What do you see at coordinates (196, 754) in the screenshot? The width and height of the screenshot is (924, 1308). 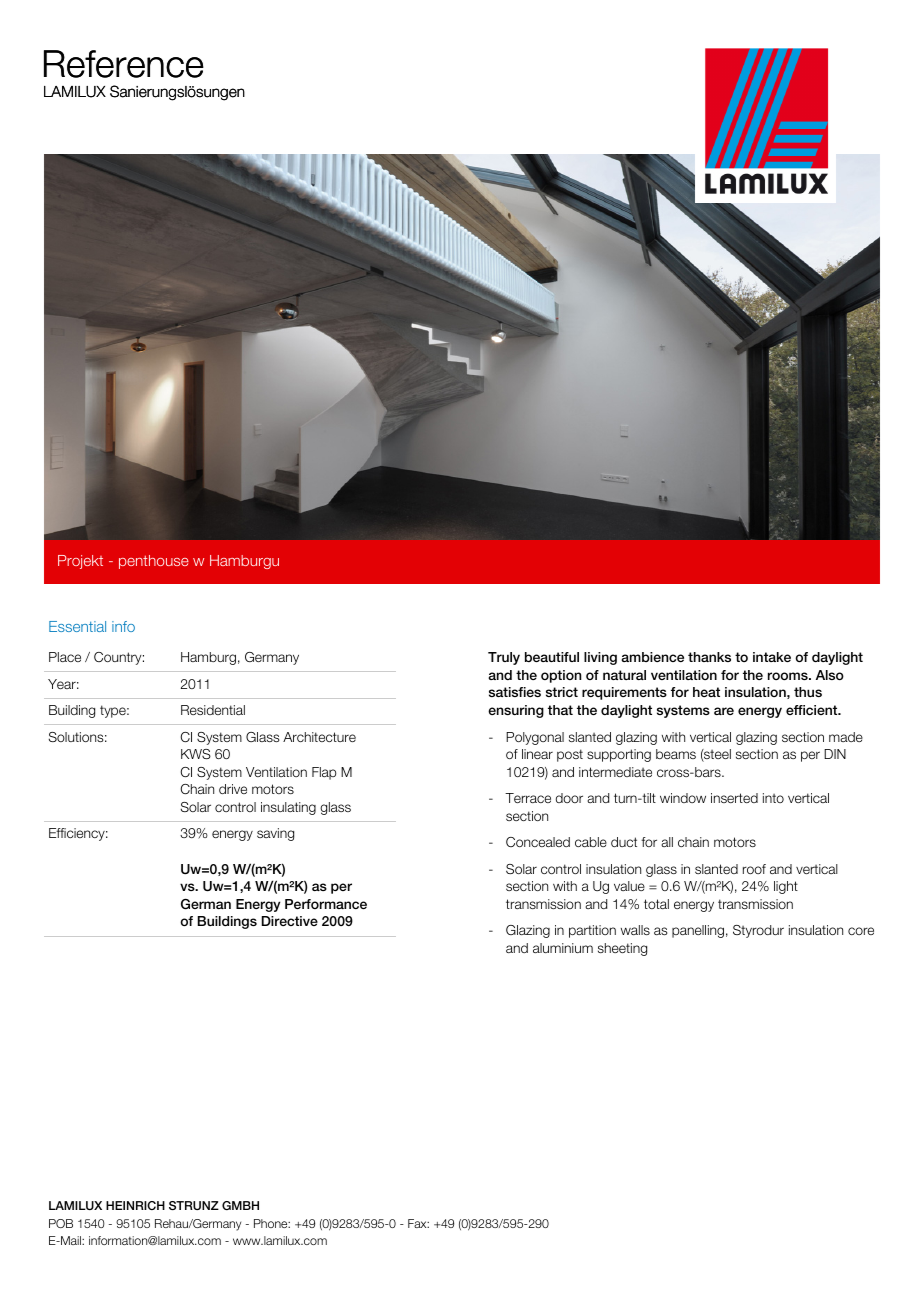 I see `KWS` at bounding box center [196, 754].
